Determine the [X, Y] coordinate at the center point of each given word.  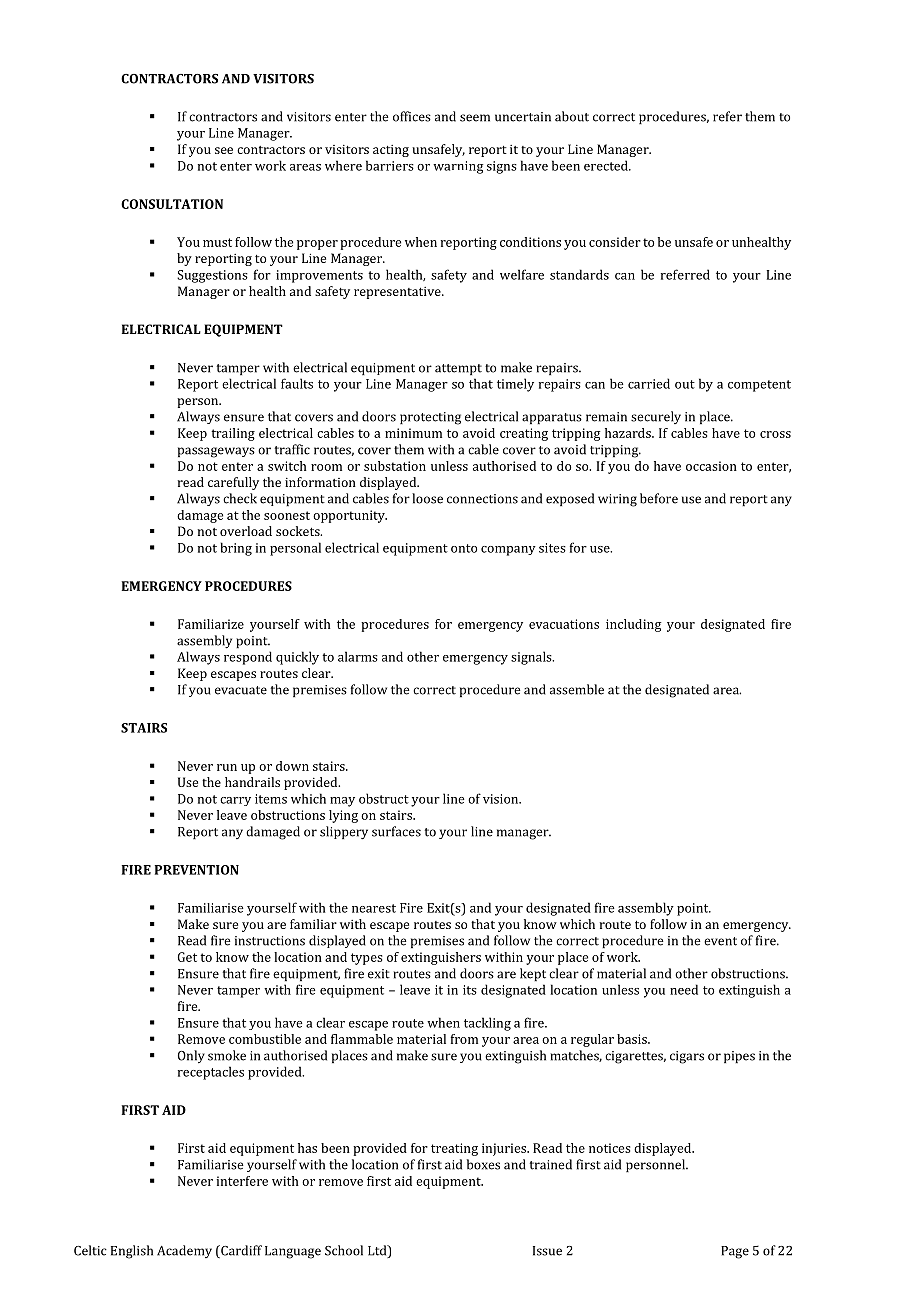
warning [458, 167]
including [634, 625]
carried [649, 383]
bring [236, 549]
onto [464, 548]
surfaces [396, 831]
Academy [184, 1251]
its [470, 990]
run [227, 767]
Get [187, 957]
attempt [458, 369]
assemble [577, 689]
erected [607, 165]
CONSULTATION [172, 204]
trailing [233, 434]
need [684, 989]
